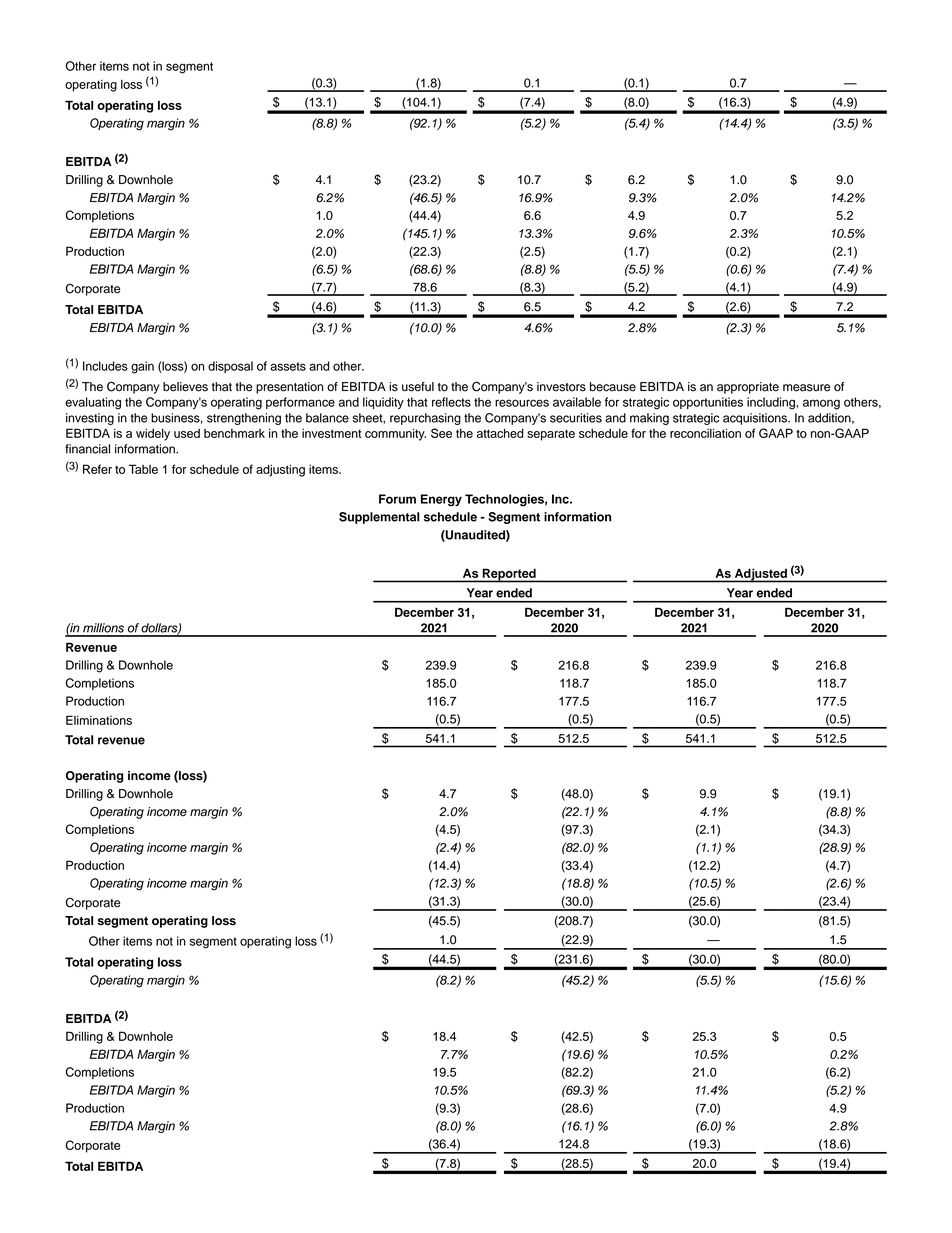 Image resolution: width=952 pixels, height=1233 pixels. I want to click on appropriate, so click(748, 388).
